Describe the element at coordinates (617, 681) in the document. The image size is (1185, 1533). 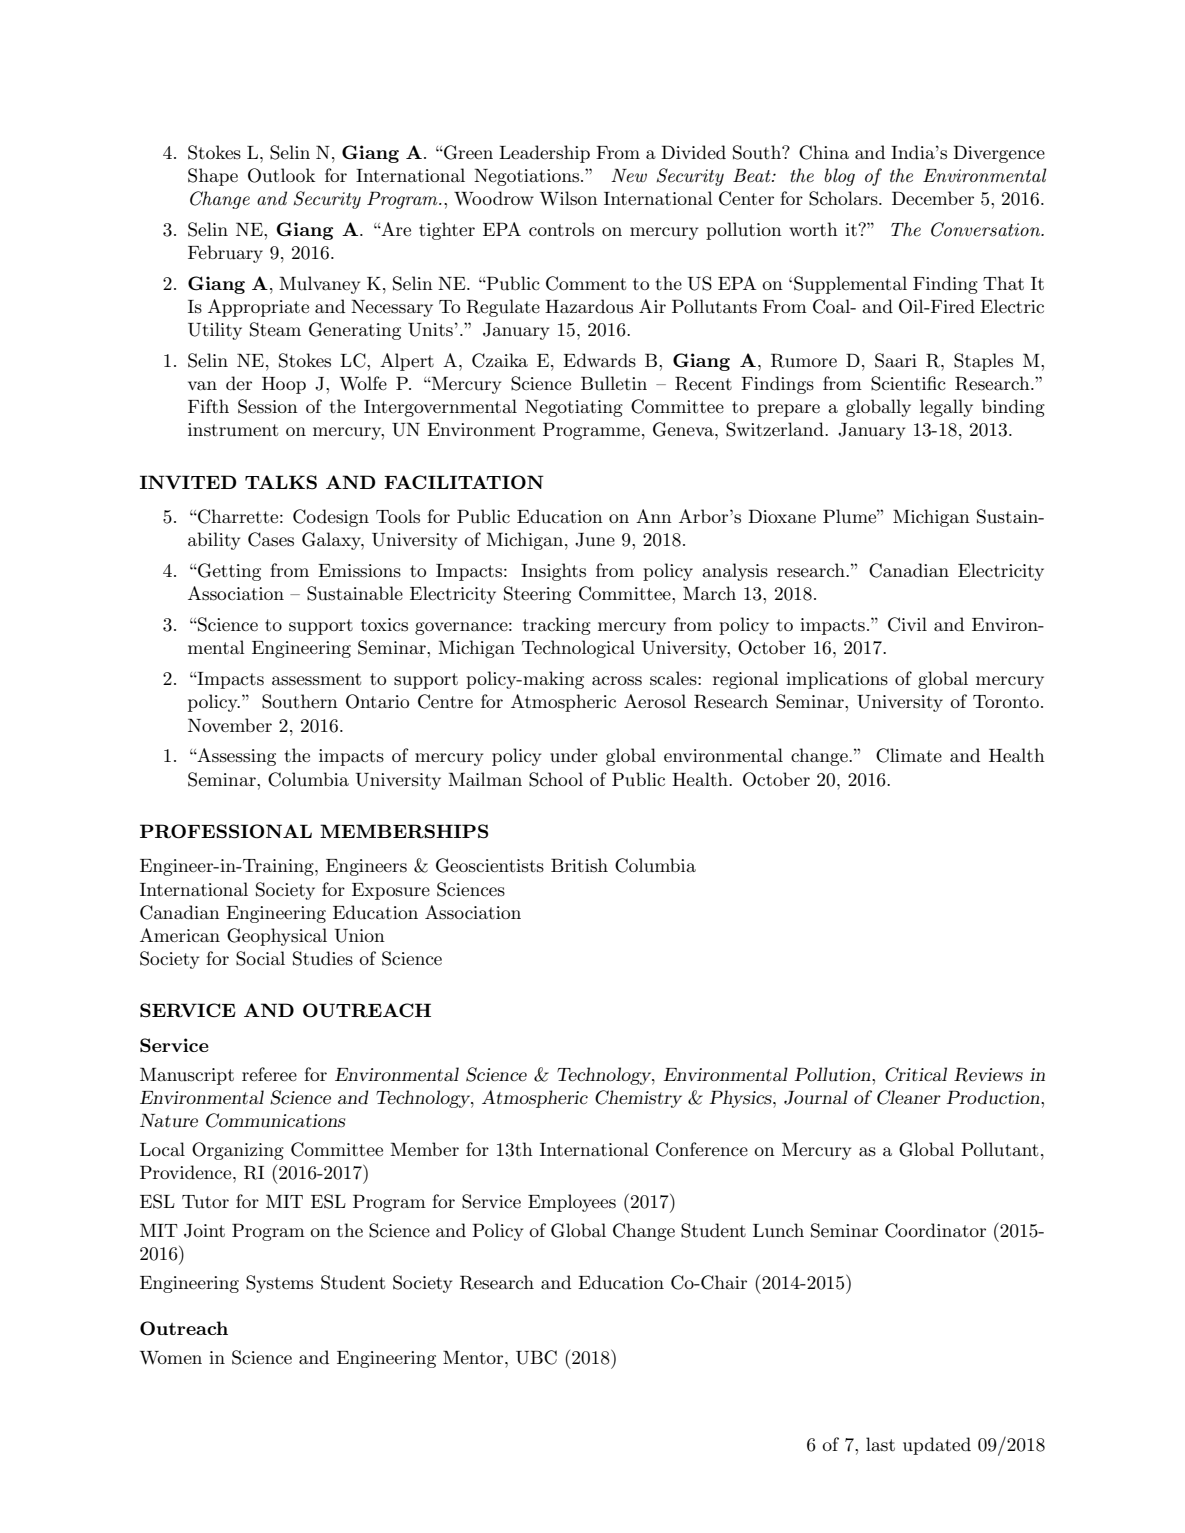
I see `across` at that location.
